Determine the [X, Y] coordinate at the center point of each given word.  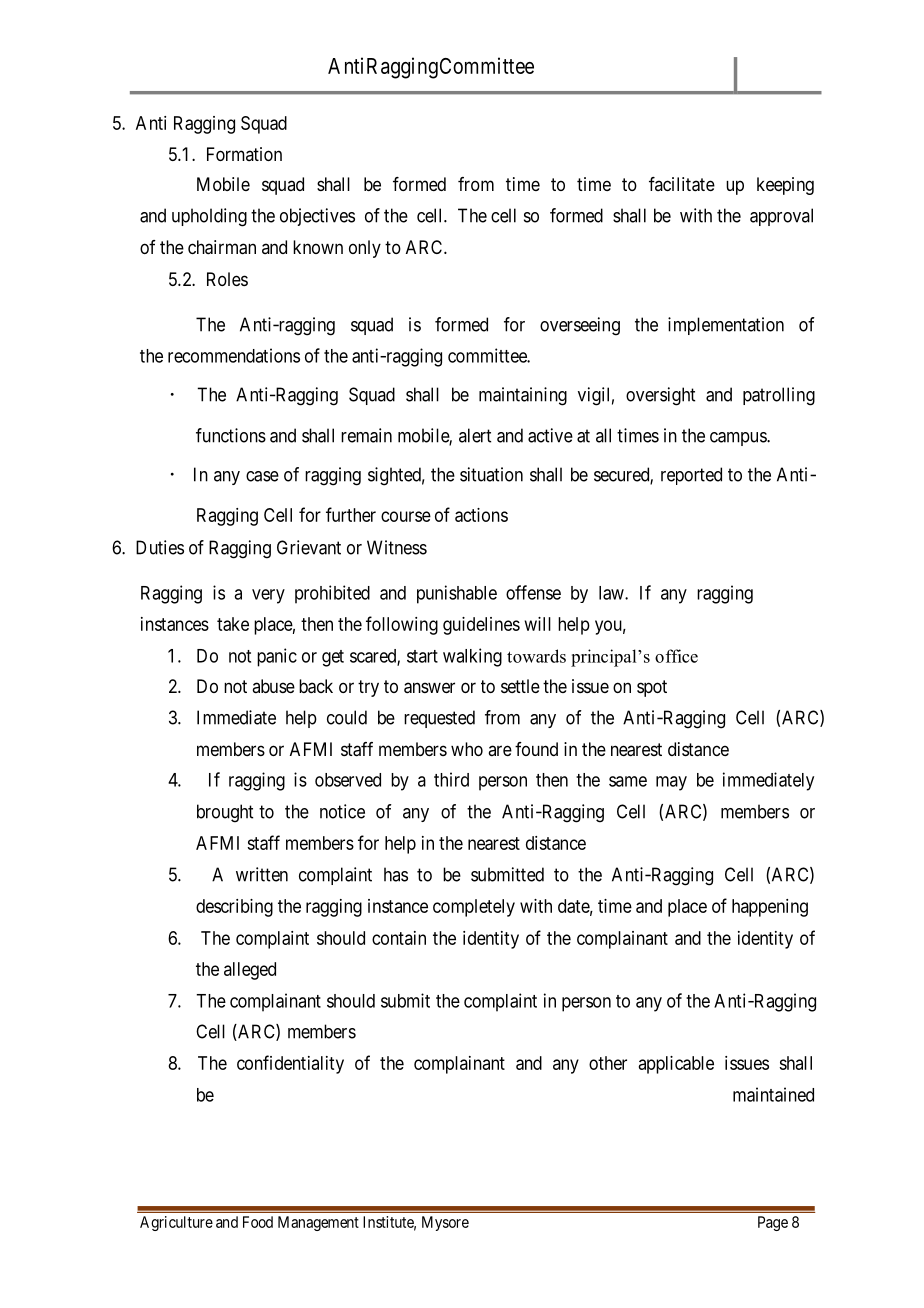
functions [231, 435]
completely [474, 908]
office [676, 656]
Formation [244, 154]
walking [472, 657]
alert [475, 435]
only [365, 249]
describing [234, 908]
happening [770, 908]
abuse [273, 686]
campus [739, 439]
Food [258, 1222]
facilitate [682, 184]
